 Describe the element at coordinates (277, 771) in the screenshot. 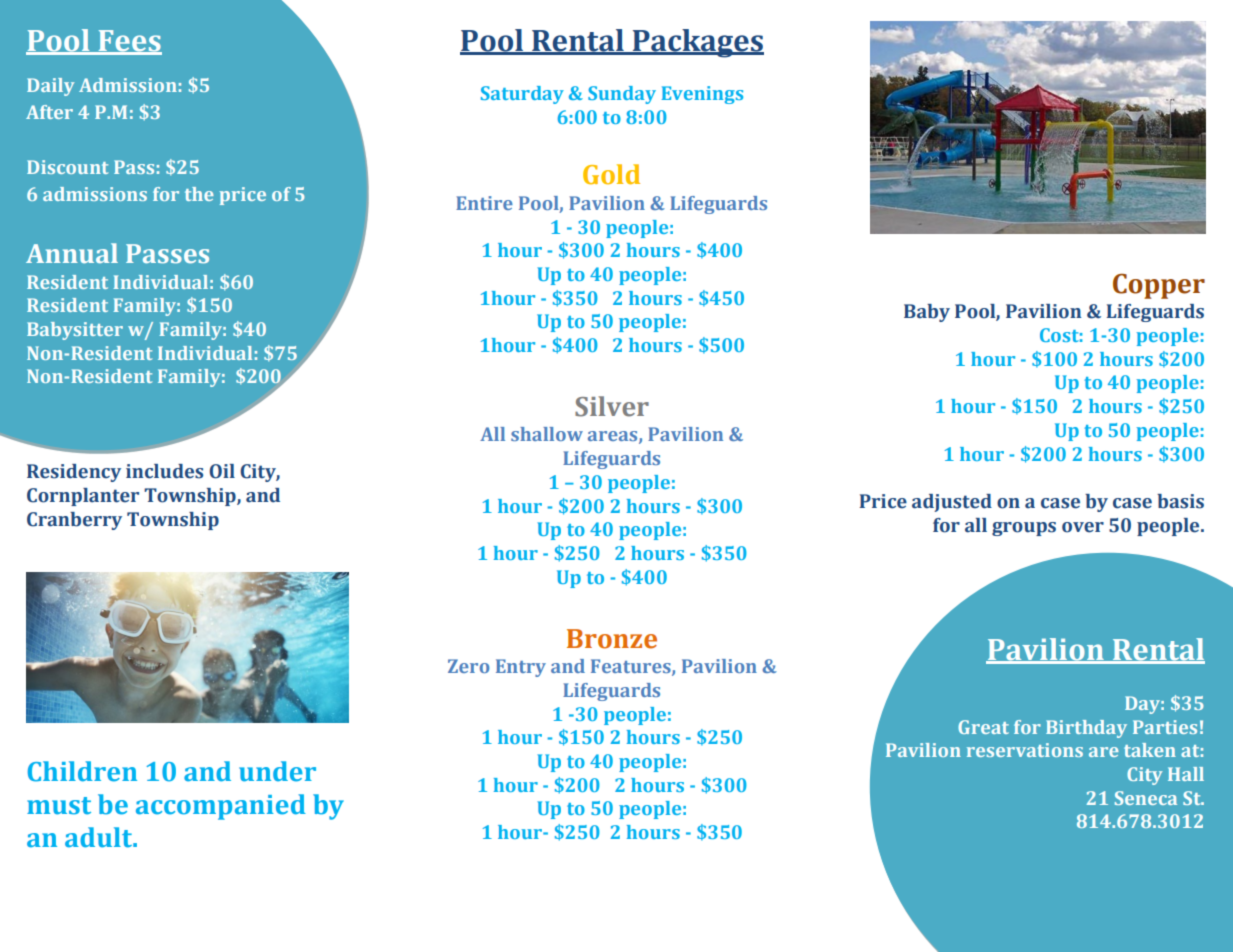

I see `under` at that location.
